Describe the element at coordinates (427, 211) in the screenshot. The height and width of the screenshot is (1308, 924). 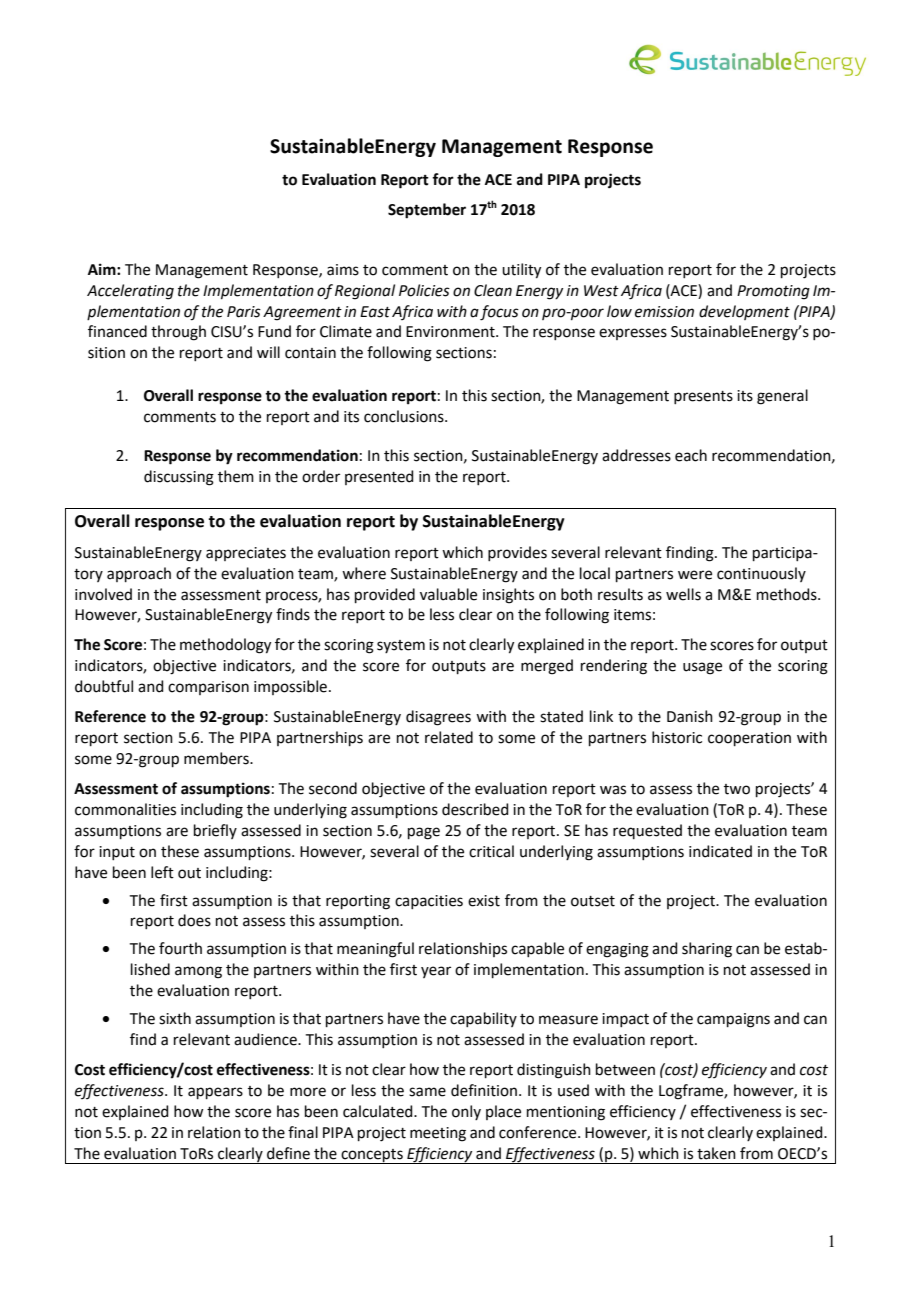
I see `September` at that location.
